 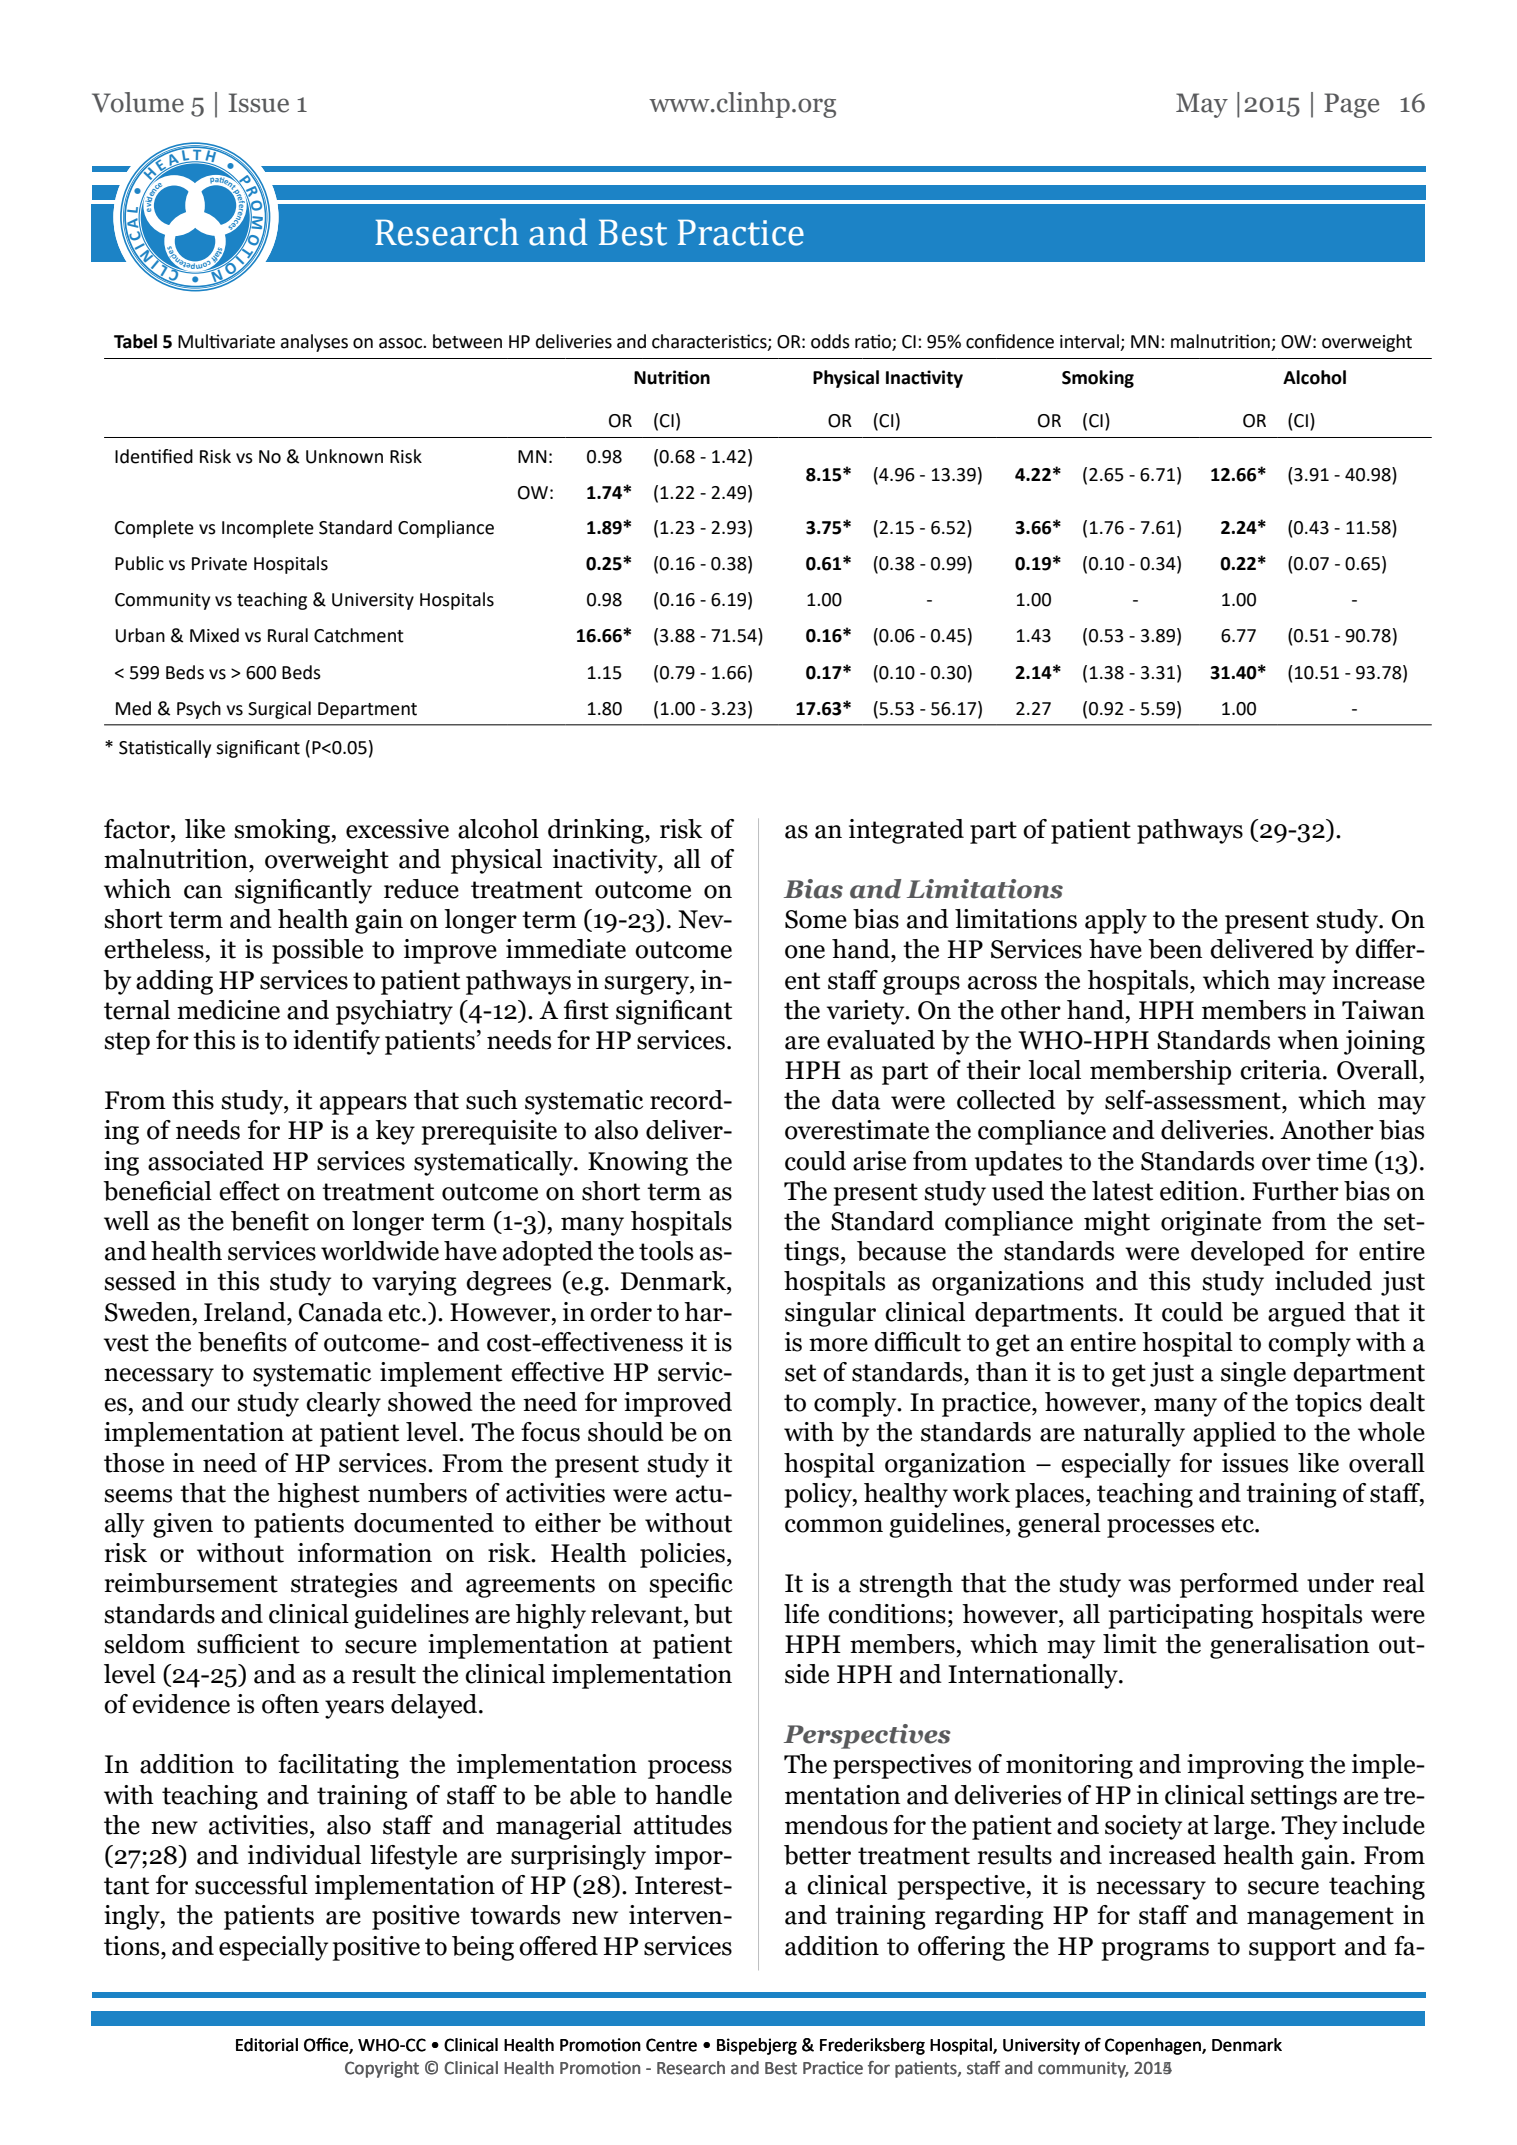 What do you see at coordinates (1351, 105) in the screenshot?
I see `Page` at bounding box center [1351, 105].
